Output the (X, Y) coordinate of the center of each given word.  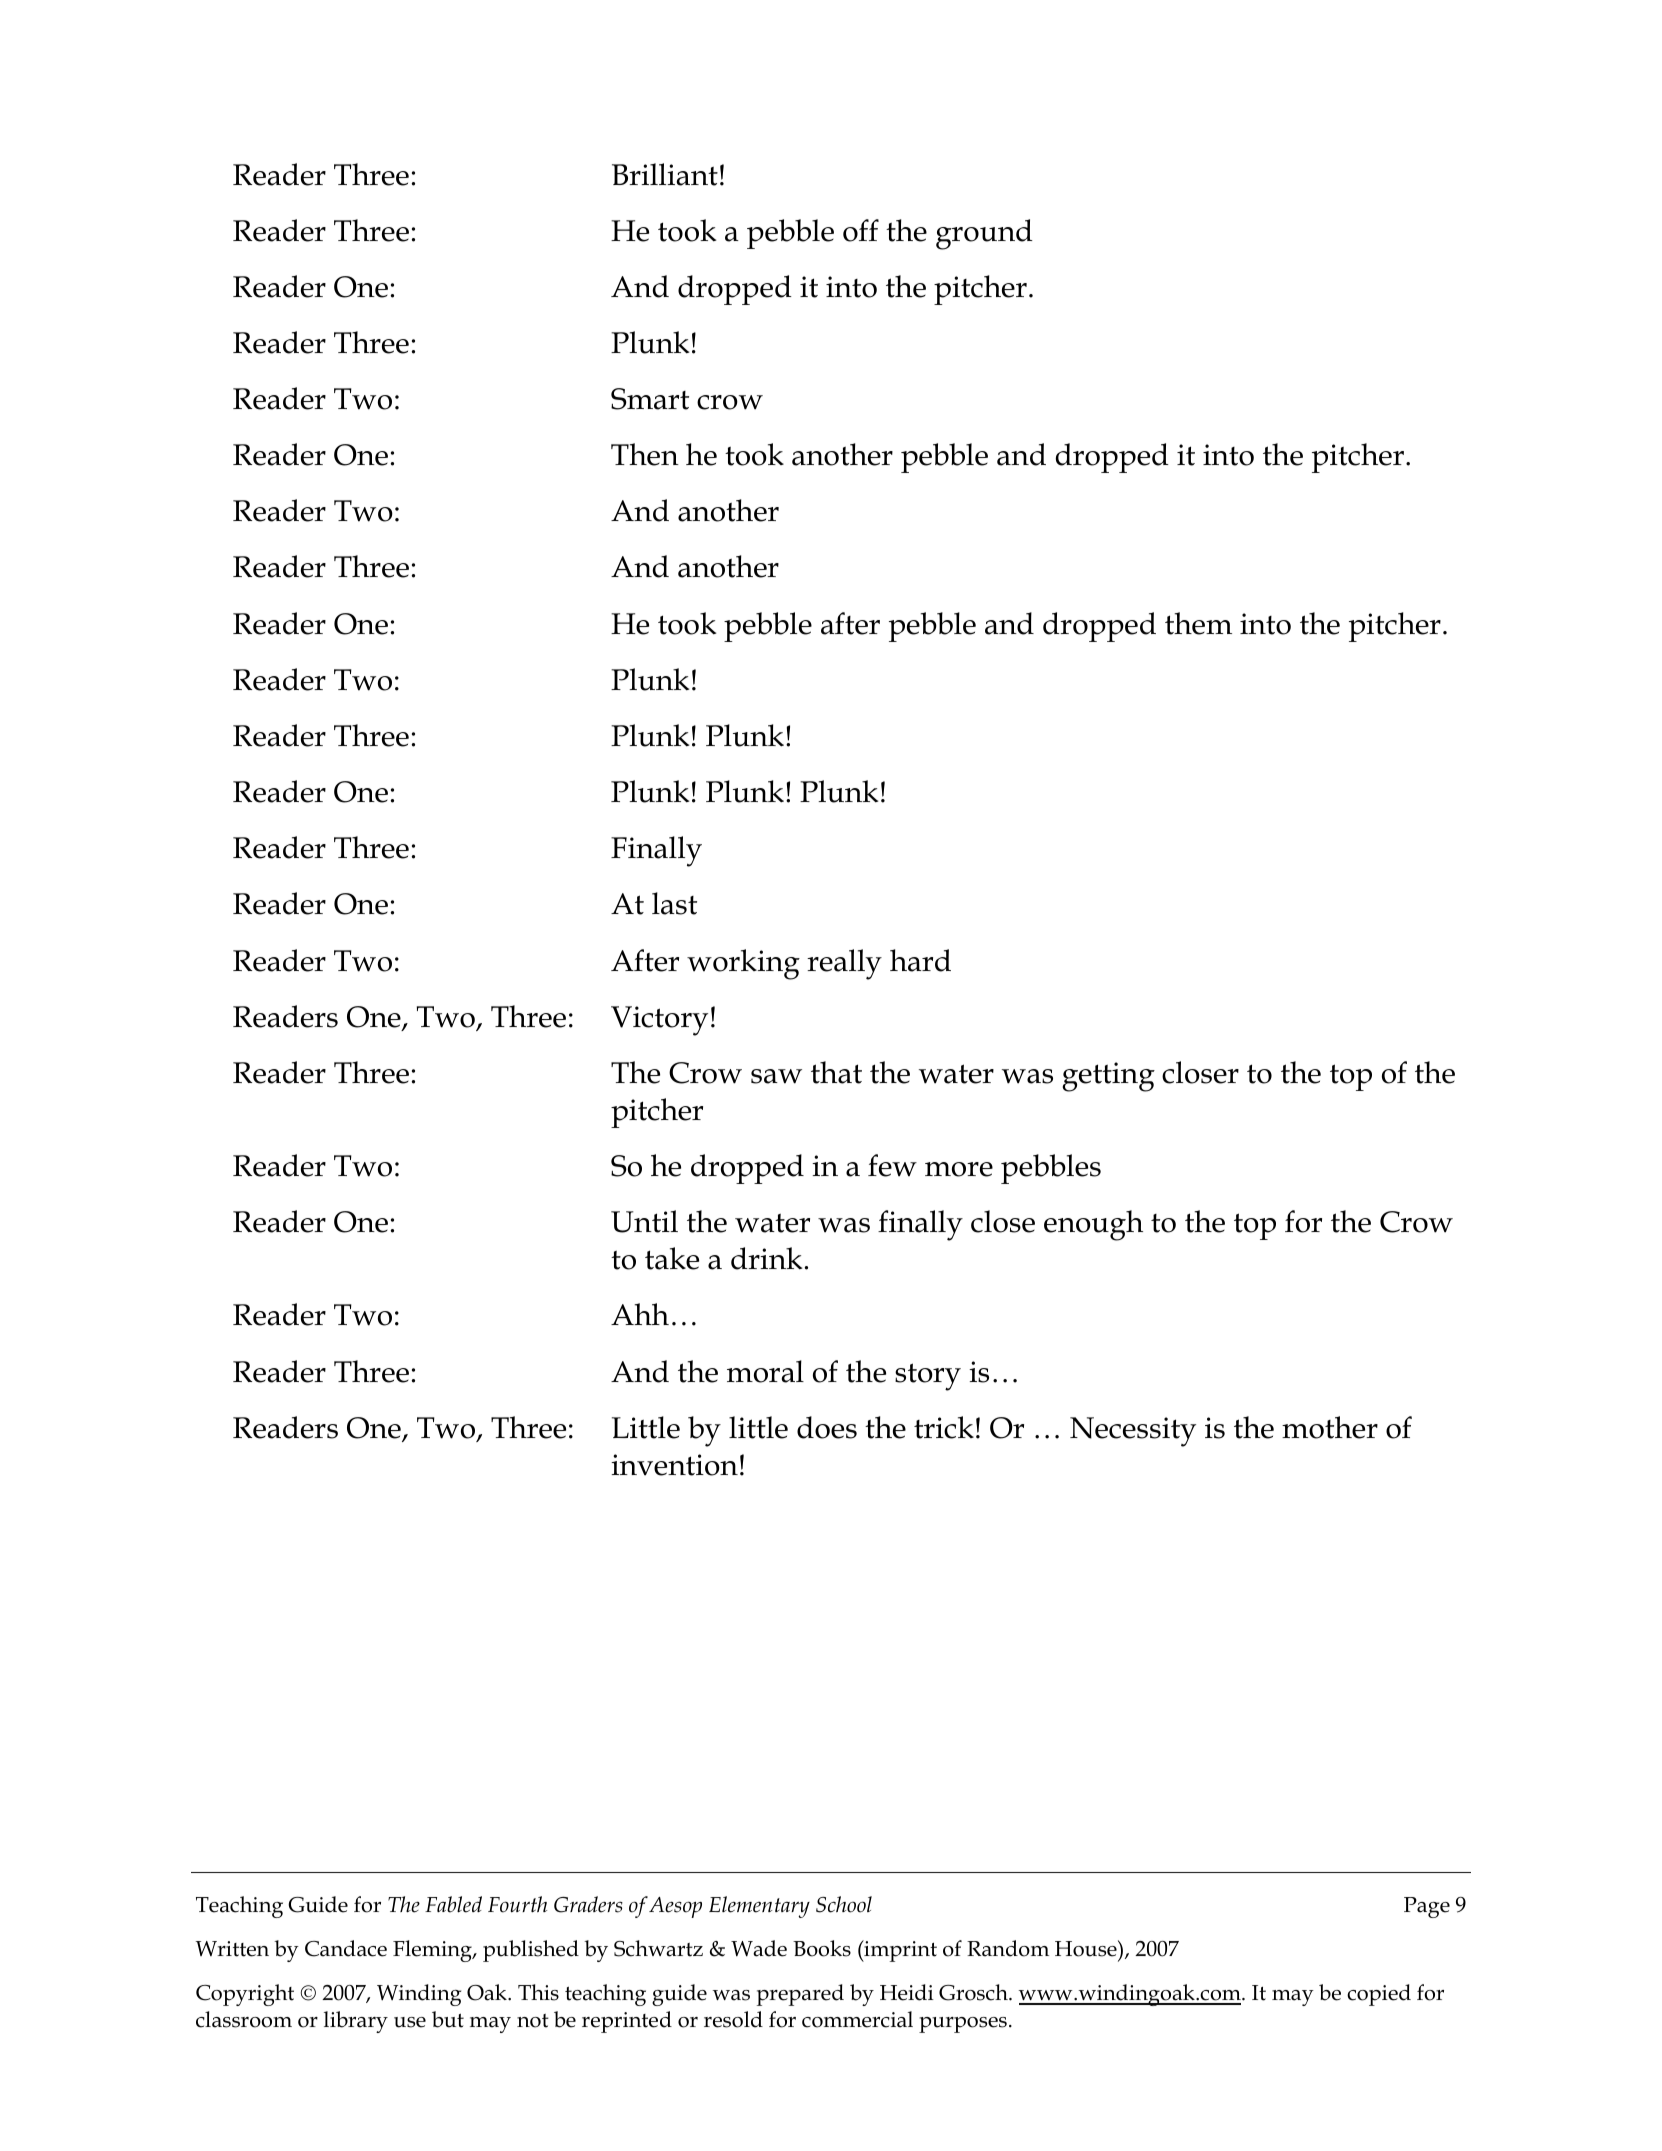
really (844, 964)
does (827, 1427)
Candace (346, 1948)
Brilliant (665, 174)
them (1198, 623)
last (674, 903)
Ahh (640, 1314)
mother (1330, 1427)
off (861, 230)
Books (822, 1948)
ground (984, 234)
